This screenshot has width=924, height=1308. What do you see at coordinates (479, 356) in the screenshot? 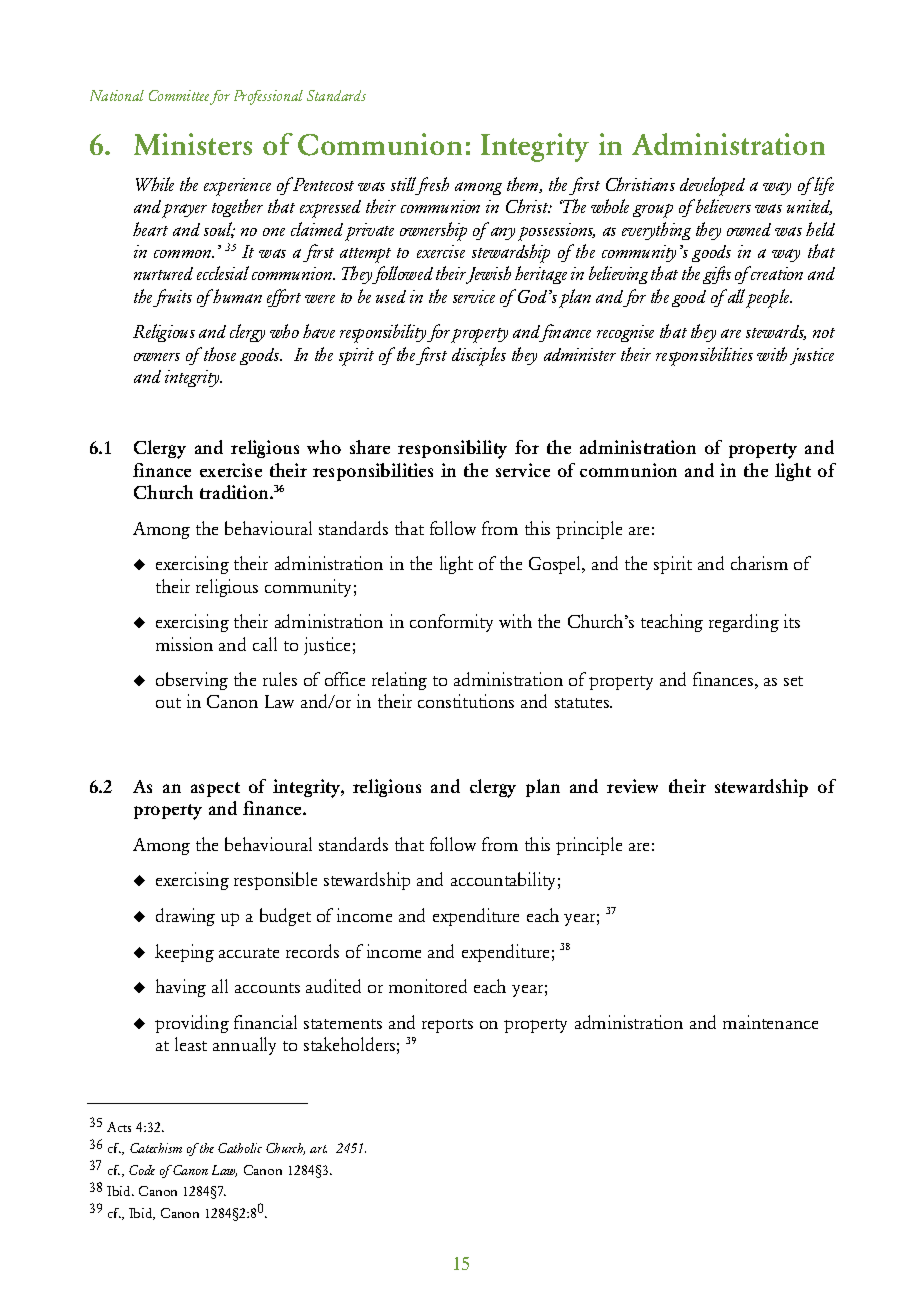
I see `disciples` at bounding box center [479, 356].
